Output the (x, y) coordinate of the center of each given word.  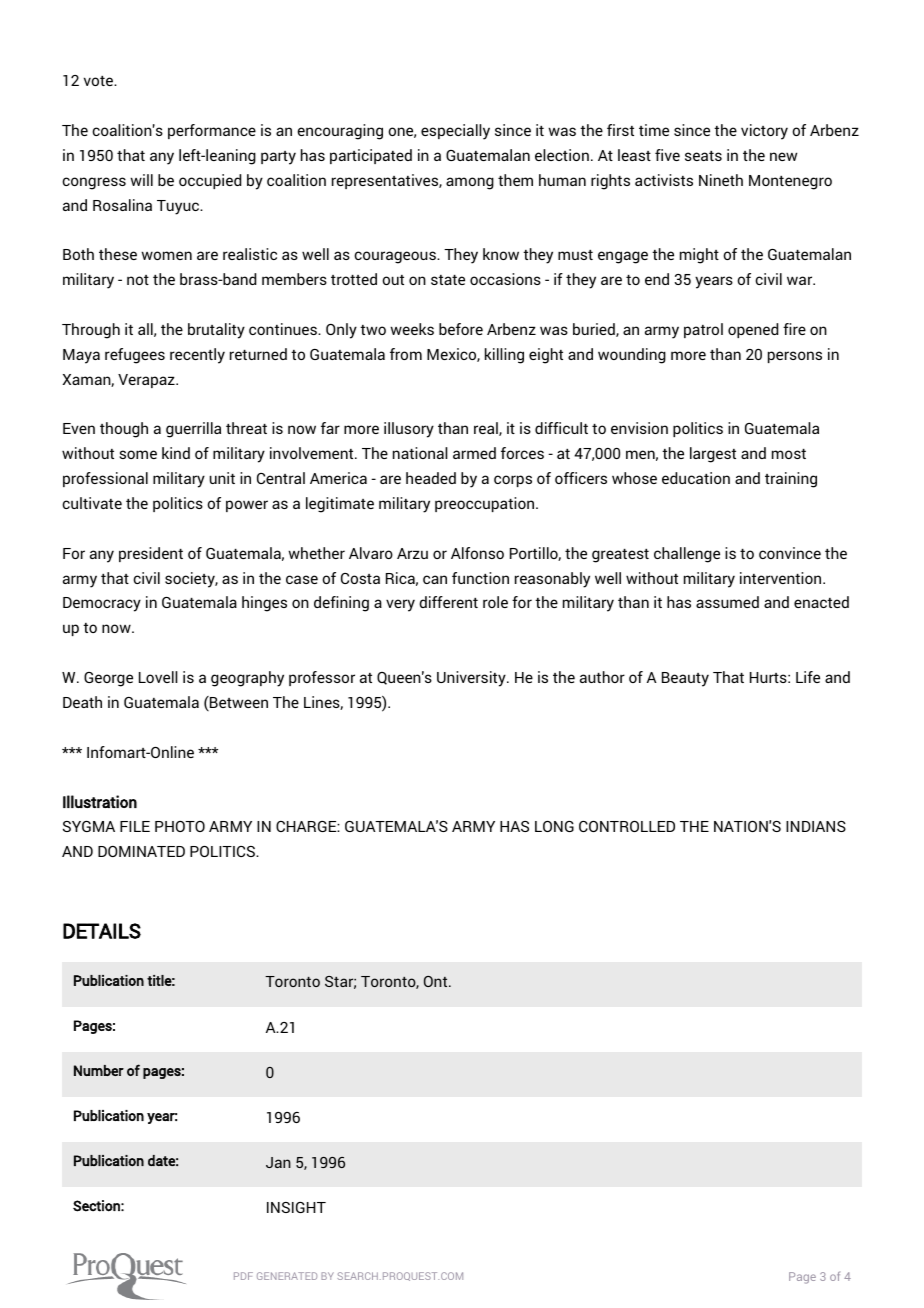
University (472, 679)
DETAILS (102, 931)
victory (764, 132)
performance (212, 131)
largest (713, 455)
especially (455, 132)
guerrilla (193, 430)
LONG (554, 826)
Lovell (158, 677)
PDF (243, 1276)
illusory (409, 430)
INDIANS (816, 826)
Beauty (685, 679)
